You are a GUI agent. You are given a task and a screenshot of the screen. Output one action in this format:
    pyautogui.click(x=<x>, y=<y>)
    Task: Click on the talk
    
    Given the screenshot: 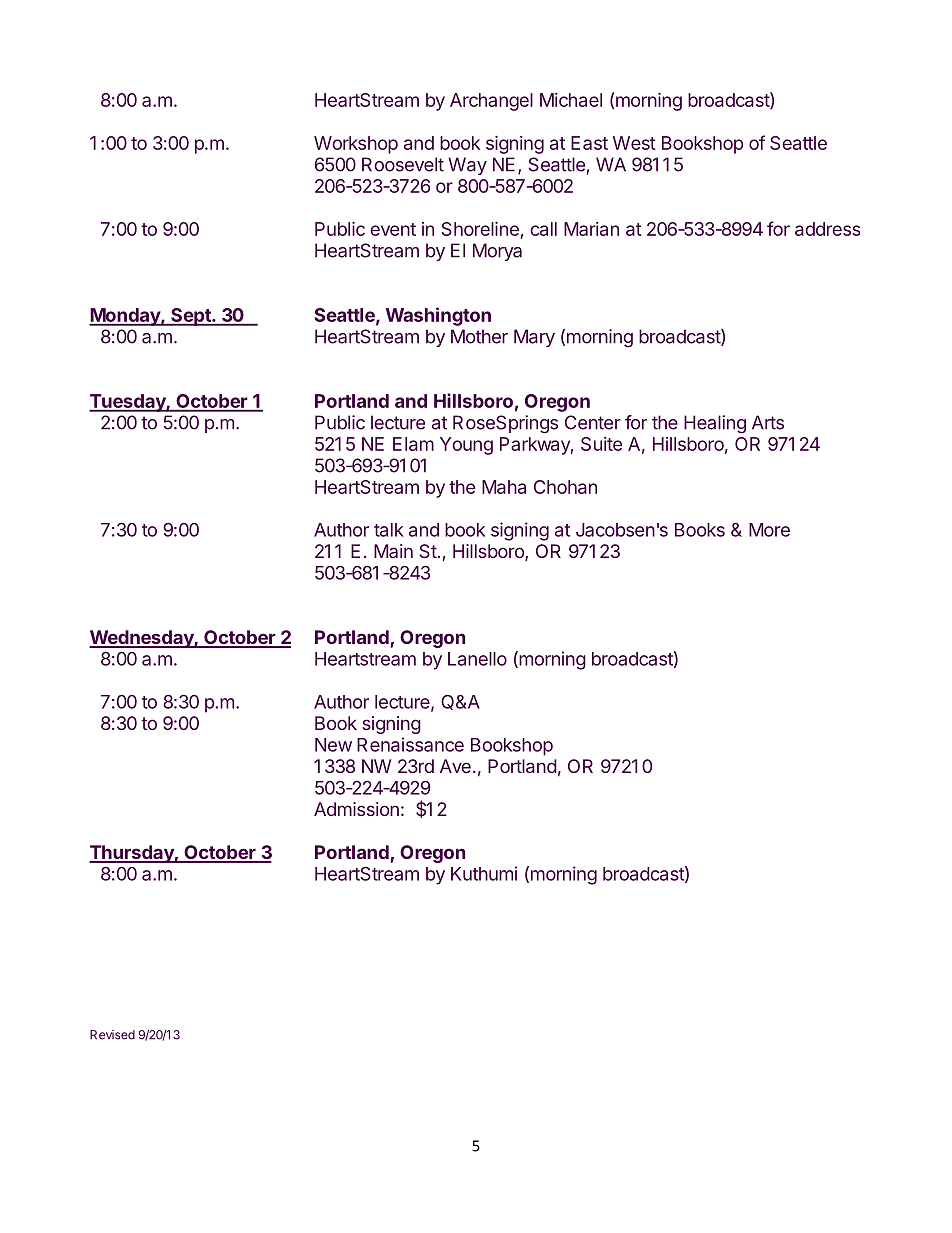 What is the action you would take?
    pyautogui.click(x=389, y=530)
